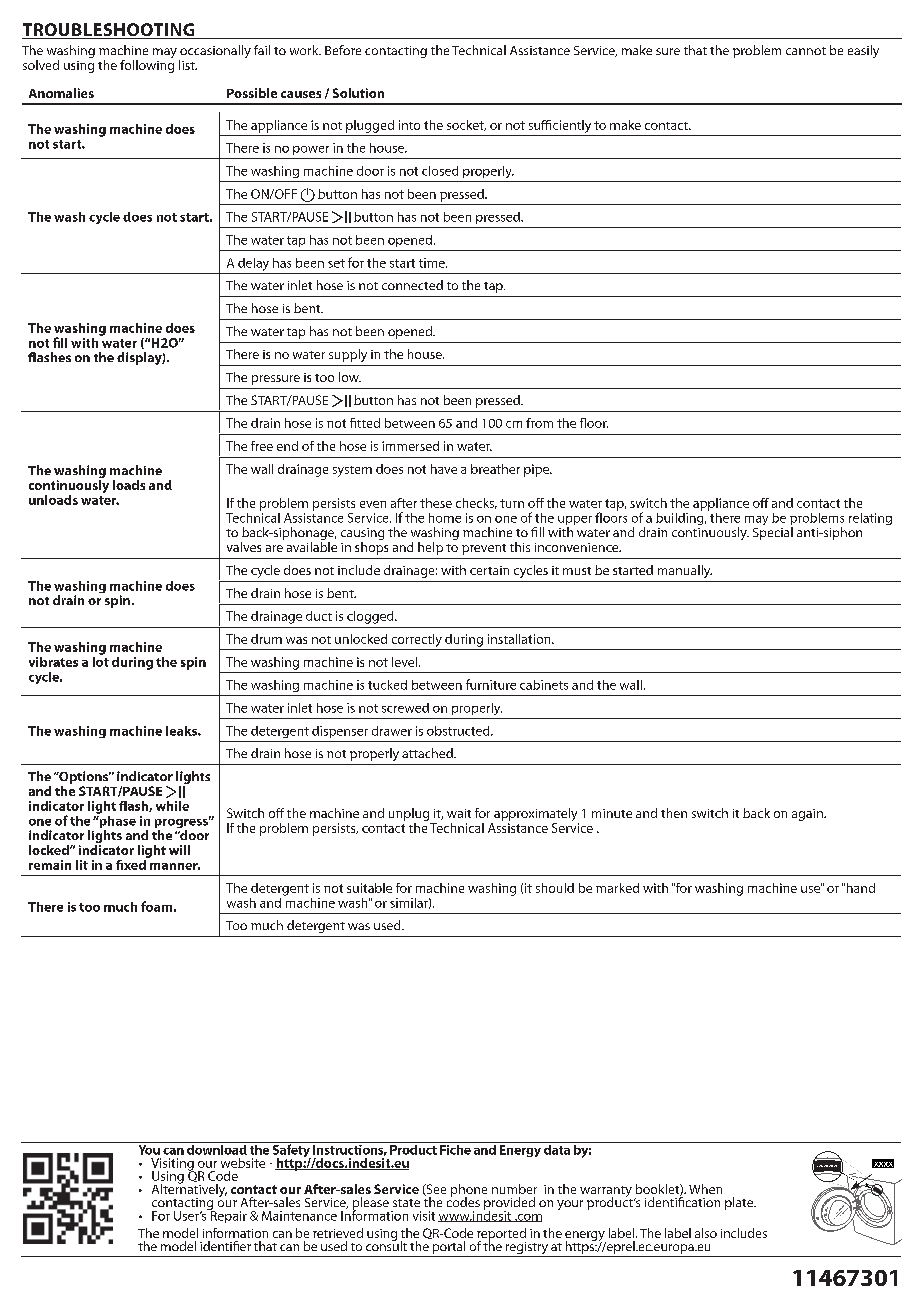 The image size is (924, 1308). What do you see at coordinates (132, 863) in the screenshot?
I see `fixed` at bounding box center [132, 863].
